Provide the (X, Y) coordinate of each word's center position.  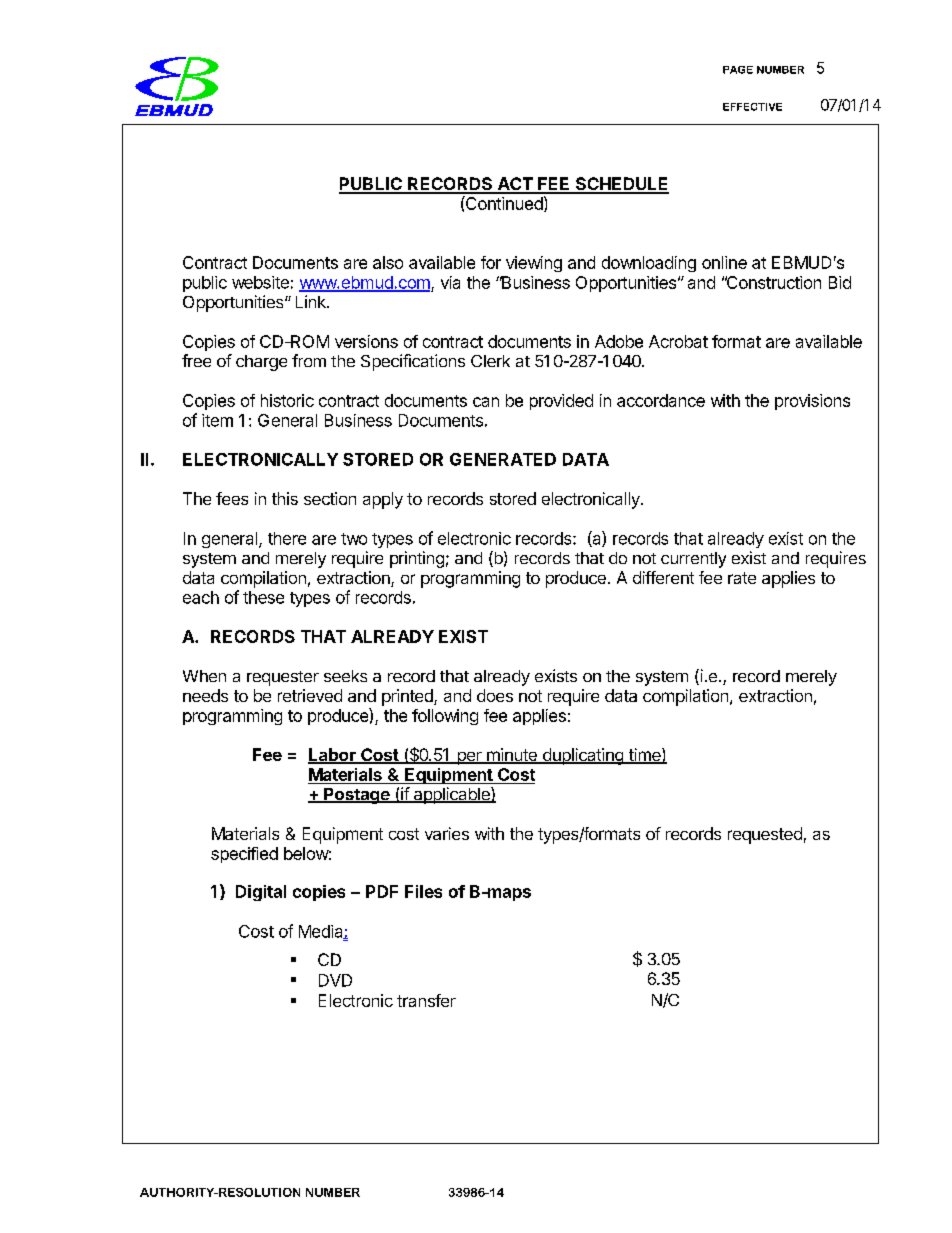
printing (417, 559)
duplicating (582, 756)
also (388, 262)
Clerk (490, 361)
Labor (333, 756)
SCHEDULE (621, 185)
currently (693, 560)
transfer (426, 1000)
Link (312, 301)
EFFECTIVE (752, 107)
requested (765, 835)
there (287, 538)
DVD (335, 980)
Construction (773, 282)
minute (512, 756)
